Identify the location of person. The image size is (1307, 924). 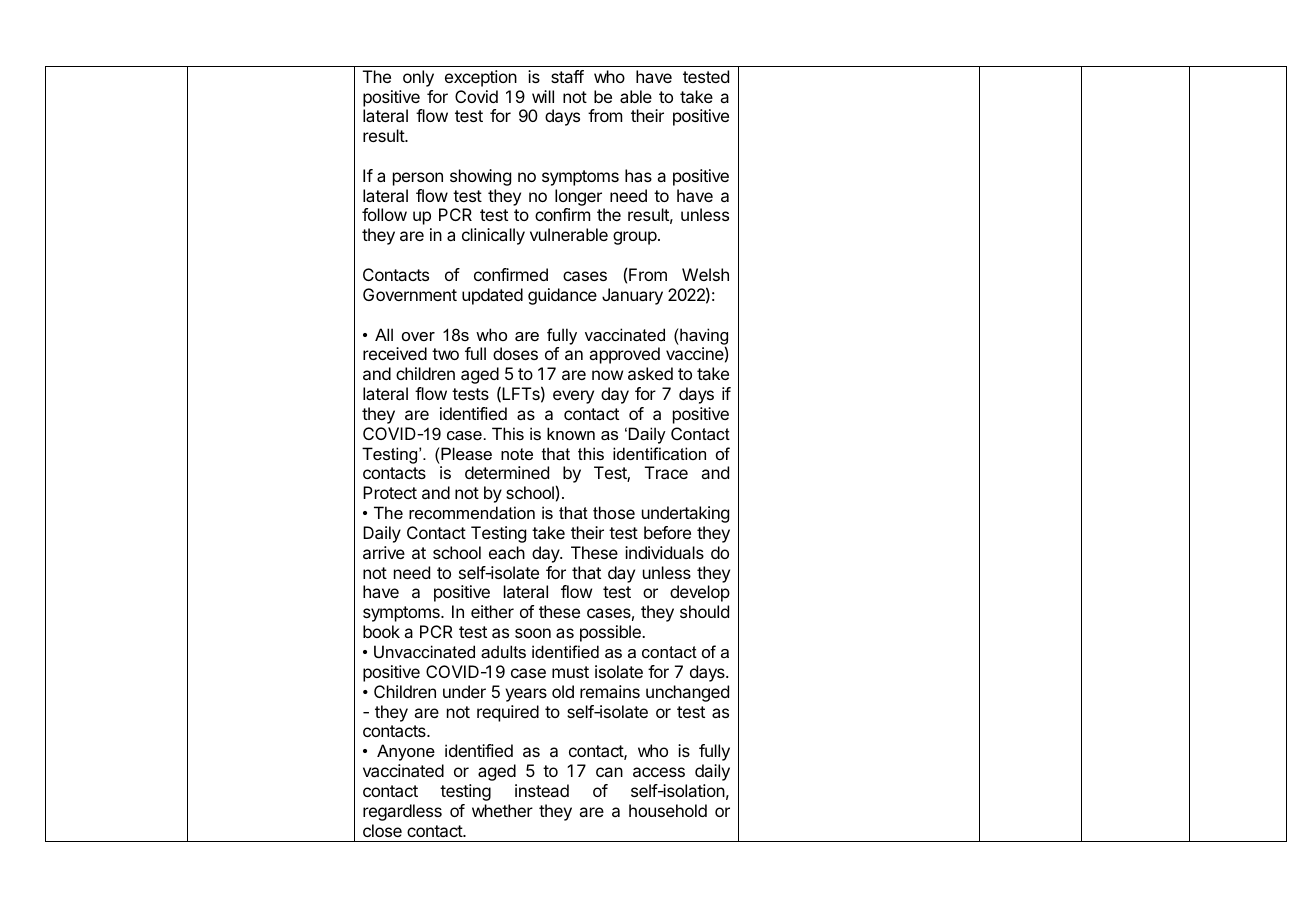
(418, 179).
